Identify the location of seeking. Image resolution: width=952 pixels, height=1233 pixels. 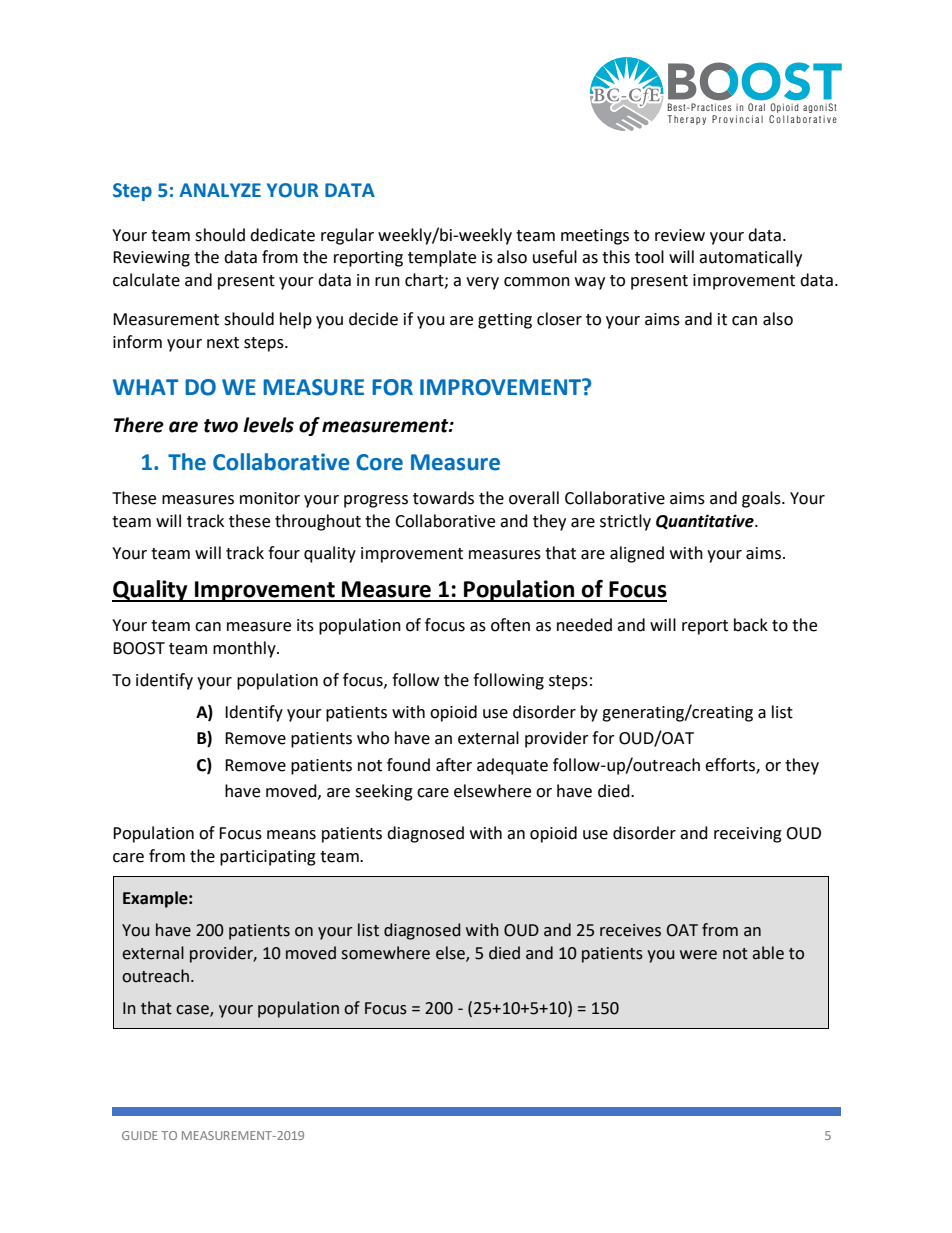
(384, 792).
